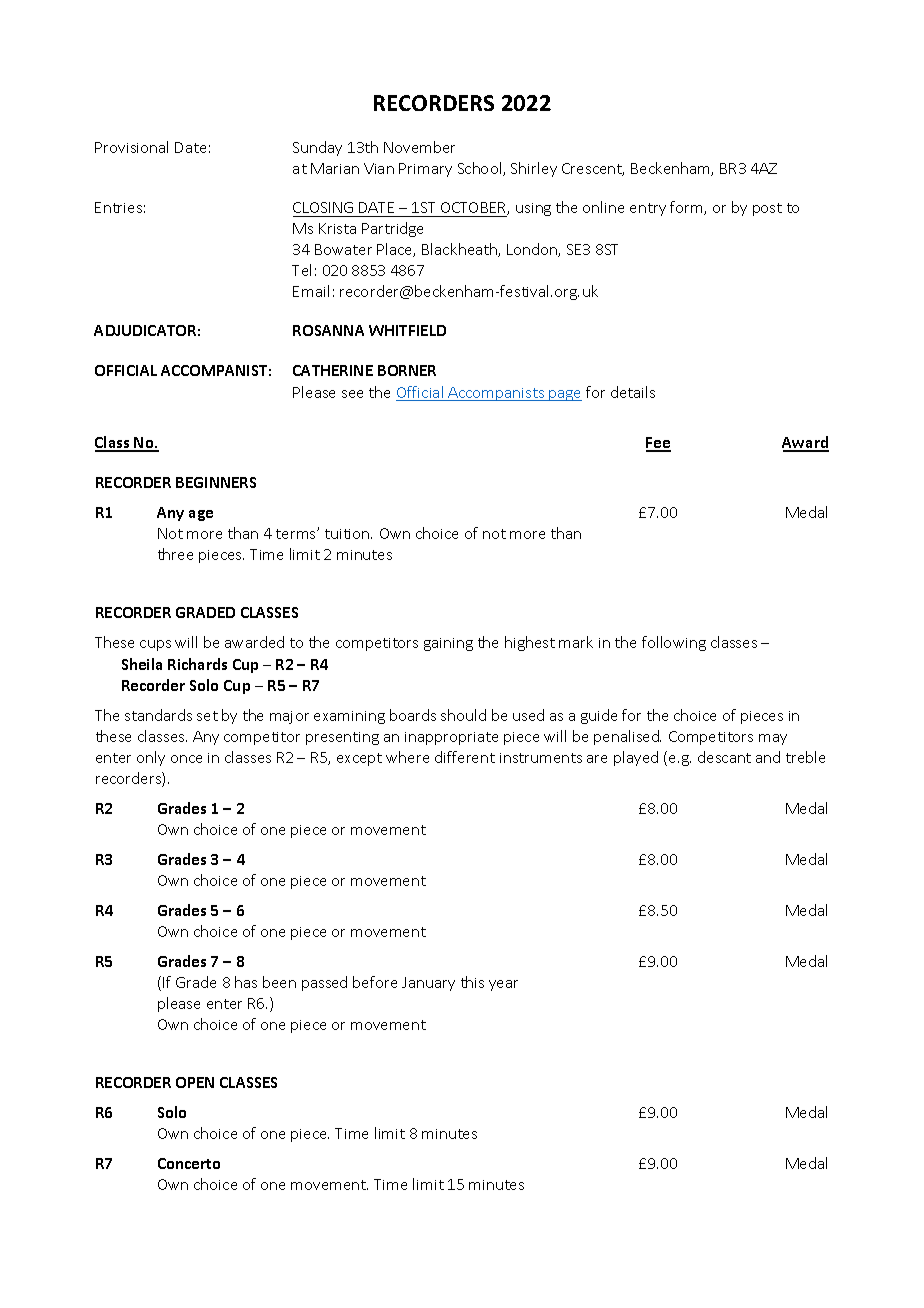  What do you see at coordinates (333, 370) in the screenshot?
I see `CATHERINE` at bounding box center [333, 370].
